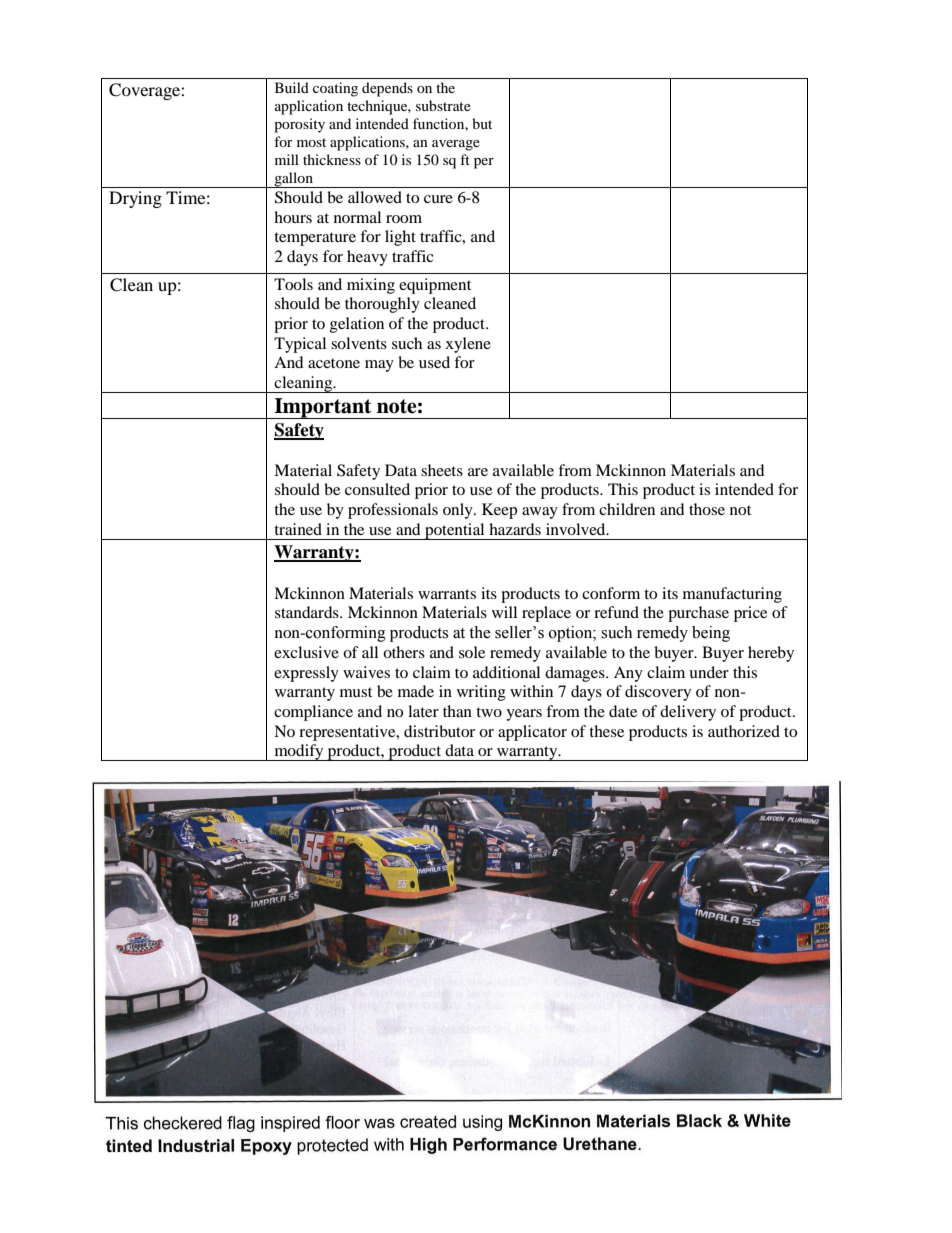 This document has height=1233, width=952. What do you see at coordinates (323, 408) in the document?
I see `Important` at bounding box center [323, 408].
